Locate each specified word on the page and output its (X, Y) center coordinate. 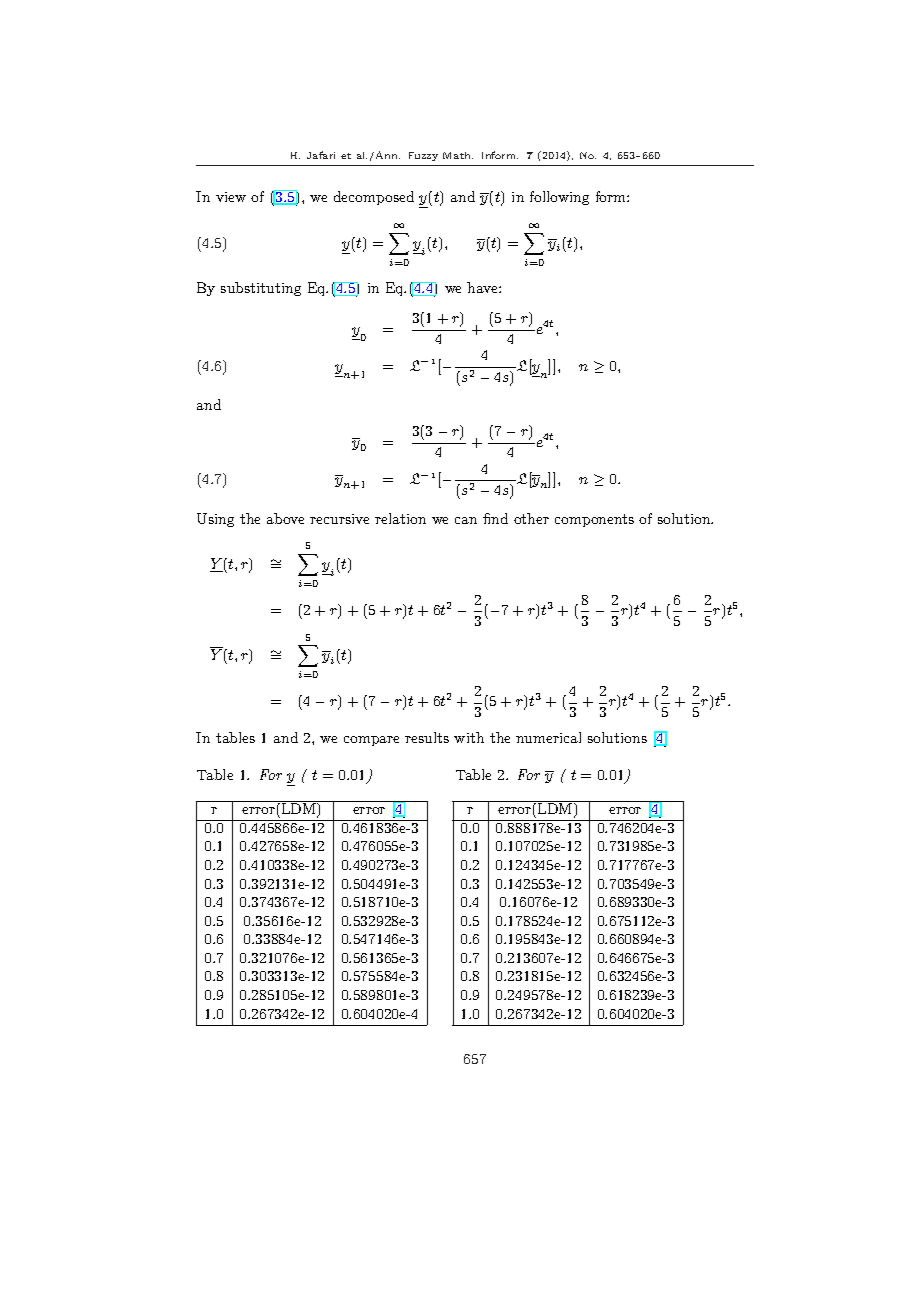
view (231, 197)
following (559, 198)
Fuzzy (423, 156)
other (531, 518)
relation (400, 518)
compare (371, 741)
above (285, 518)
